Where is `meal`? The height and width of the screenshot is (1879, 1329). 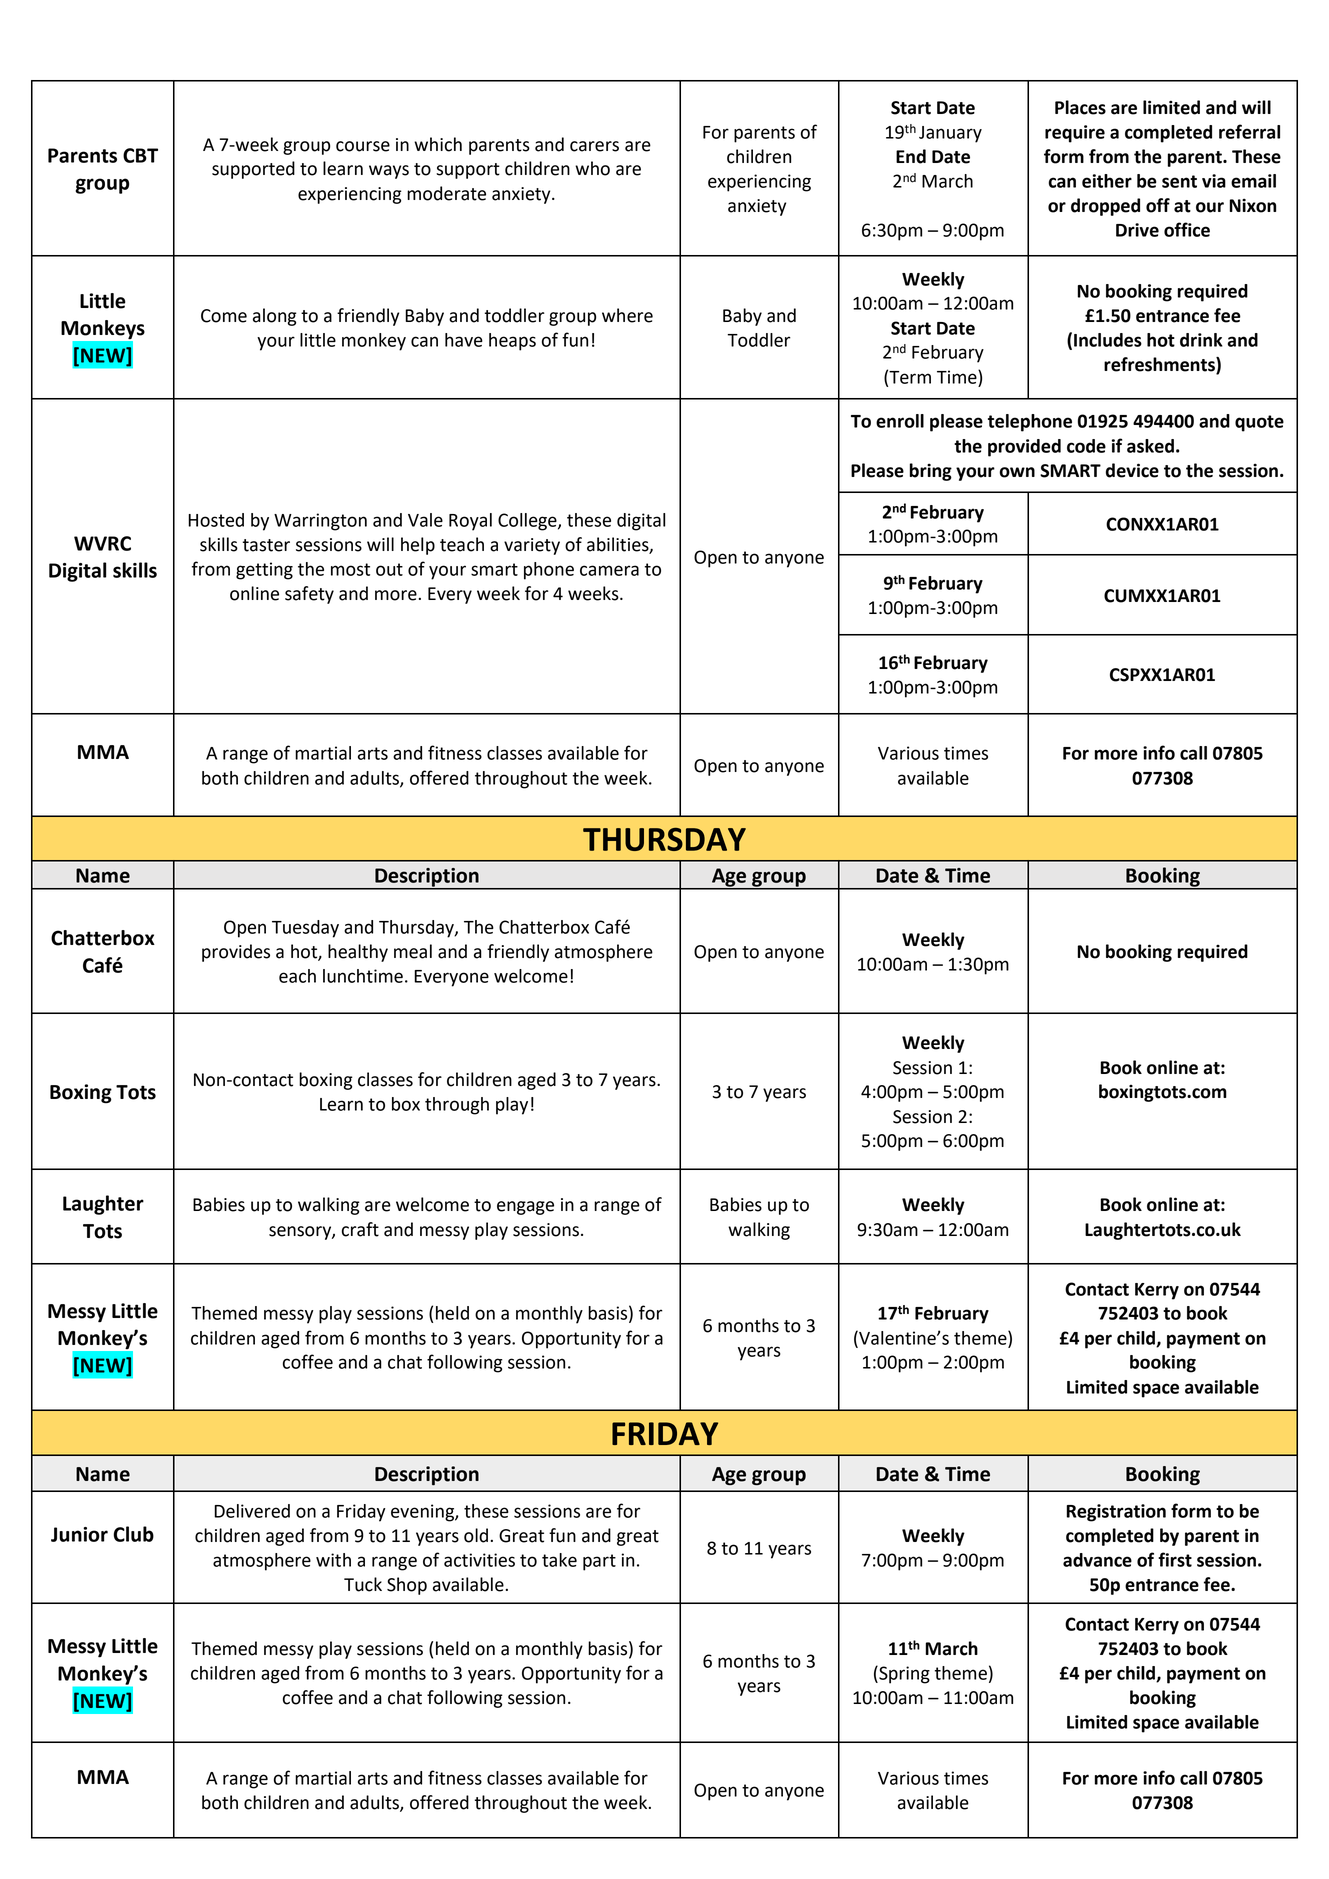 meal is located at coordinates (413, 951).
